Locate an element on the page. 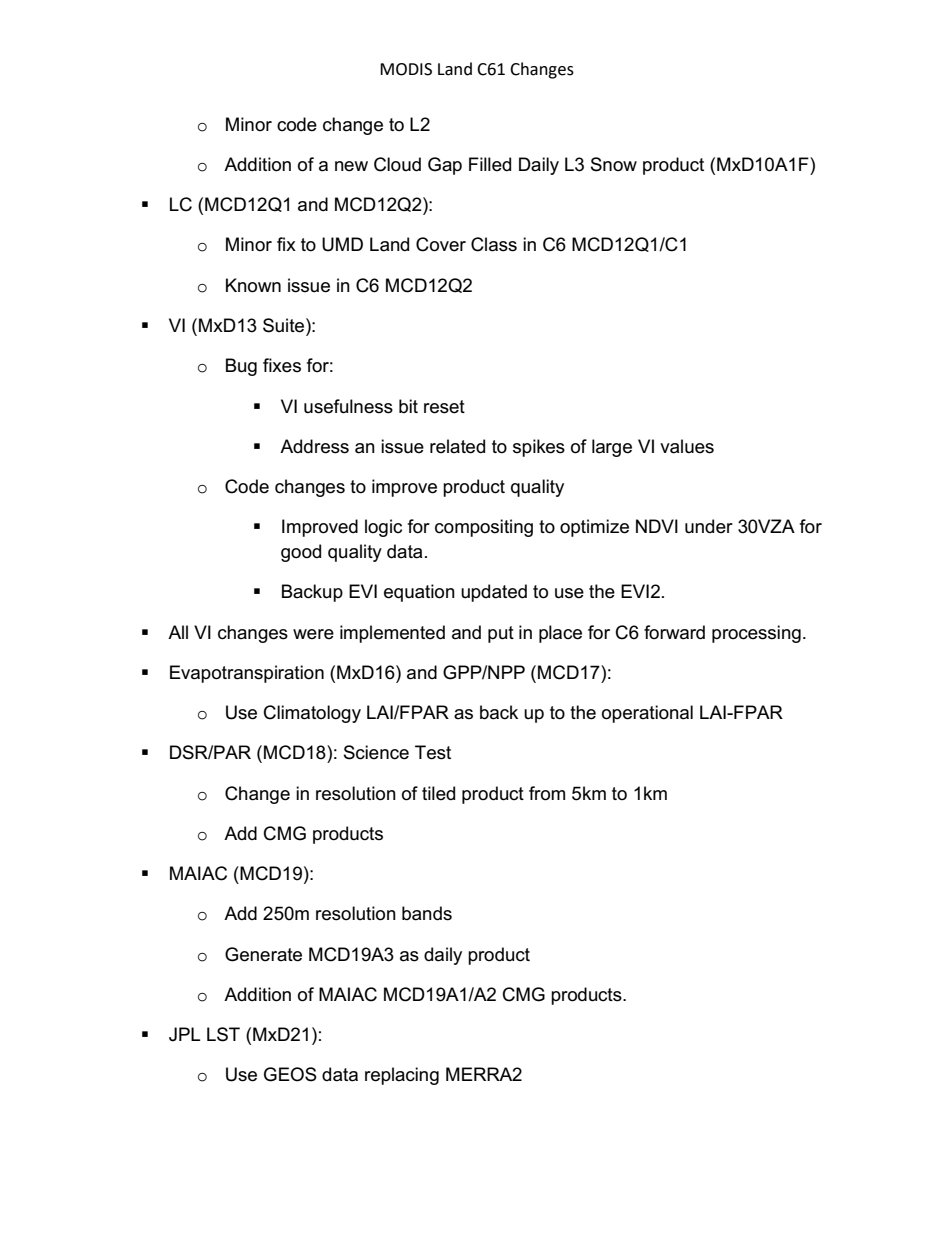 The width and height of the image is (952, 1233). put is located at coordinates (501, 634).
